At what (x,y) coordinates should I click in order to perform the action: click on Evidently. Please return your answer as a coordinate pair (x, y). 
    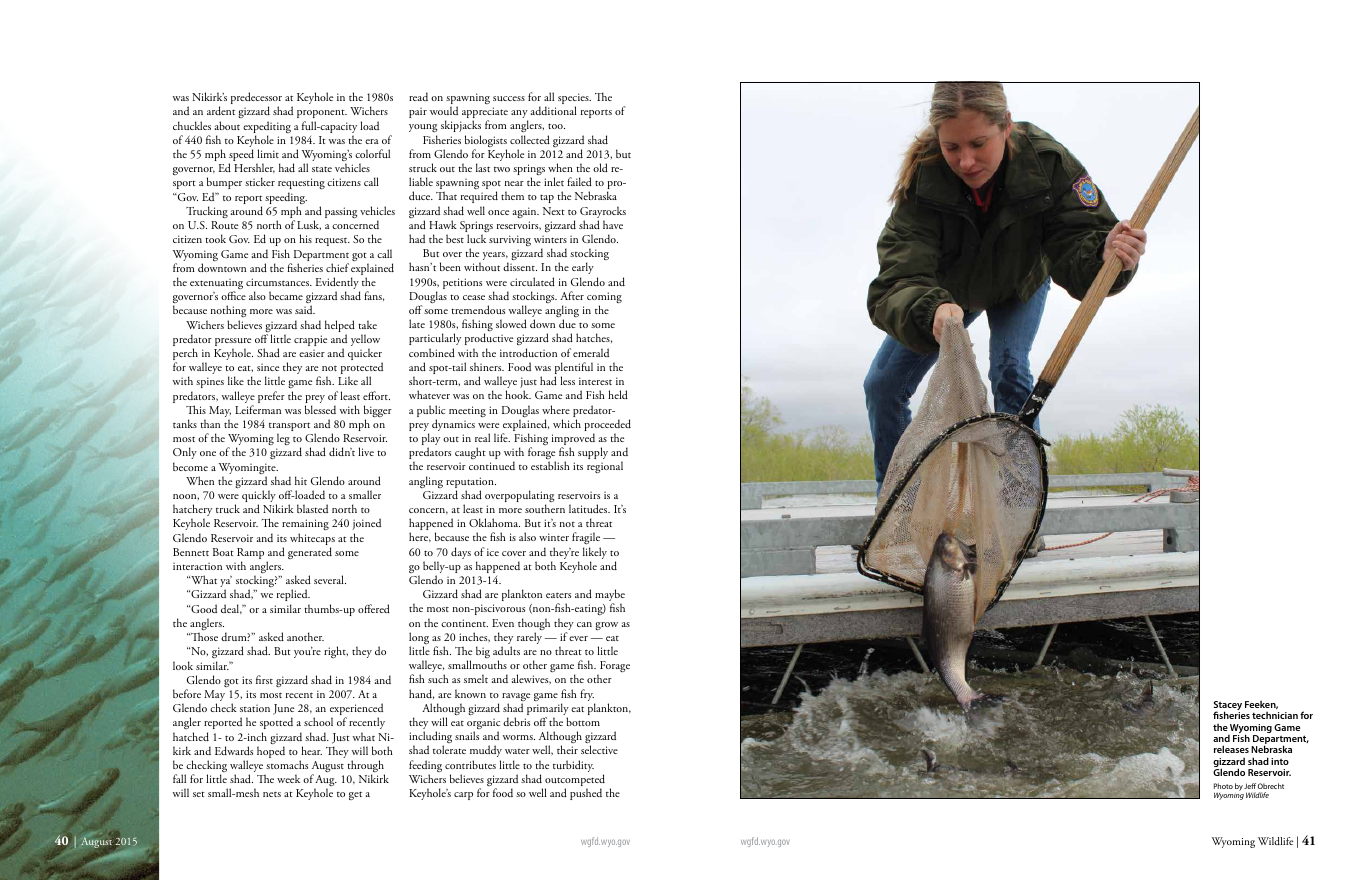
    Looking at the image, I should click on (338, 284).
